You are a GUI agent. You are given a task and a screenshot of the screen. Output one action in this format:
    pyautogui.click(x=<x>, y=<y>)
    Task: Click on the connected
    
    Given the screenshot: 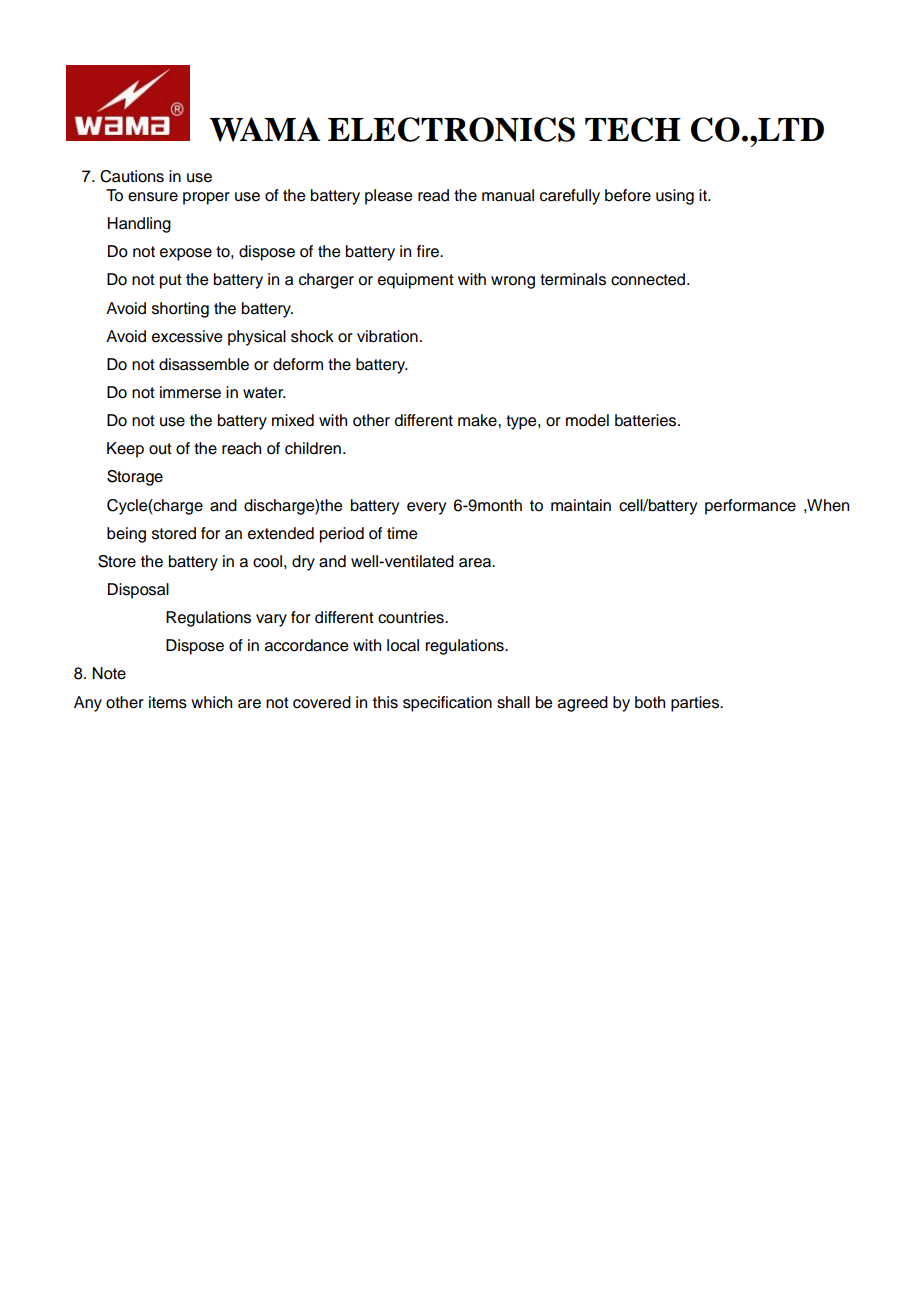 What is the action you would take?
    pyautogui.click(x=649, y=279)
